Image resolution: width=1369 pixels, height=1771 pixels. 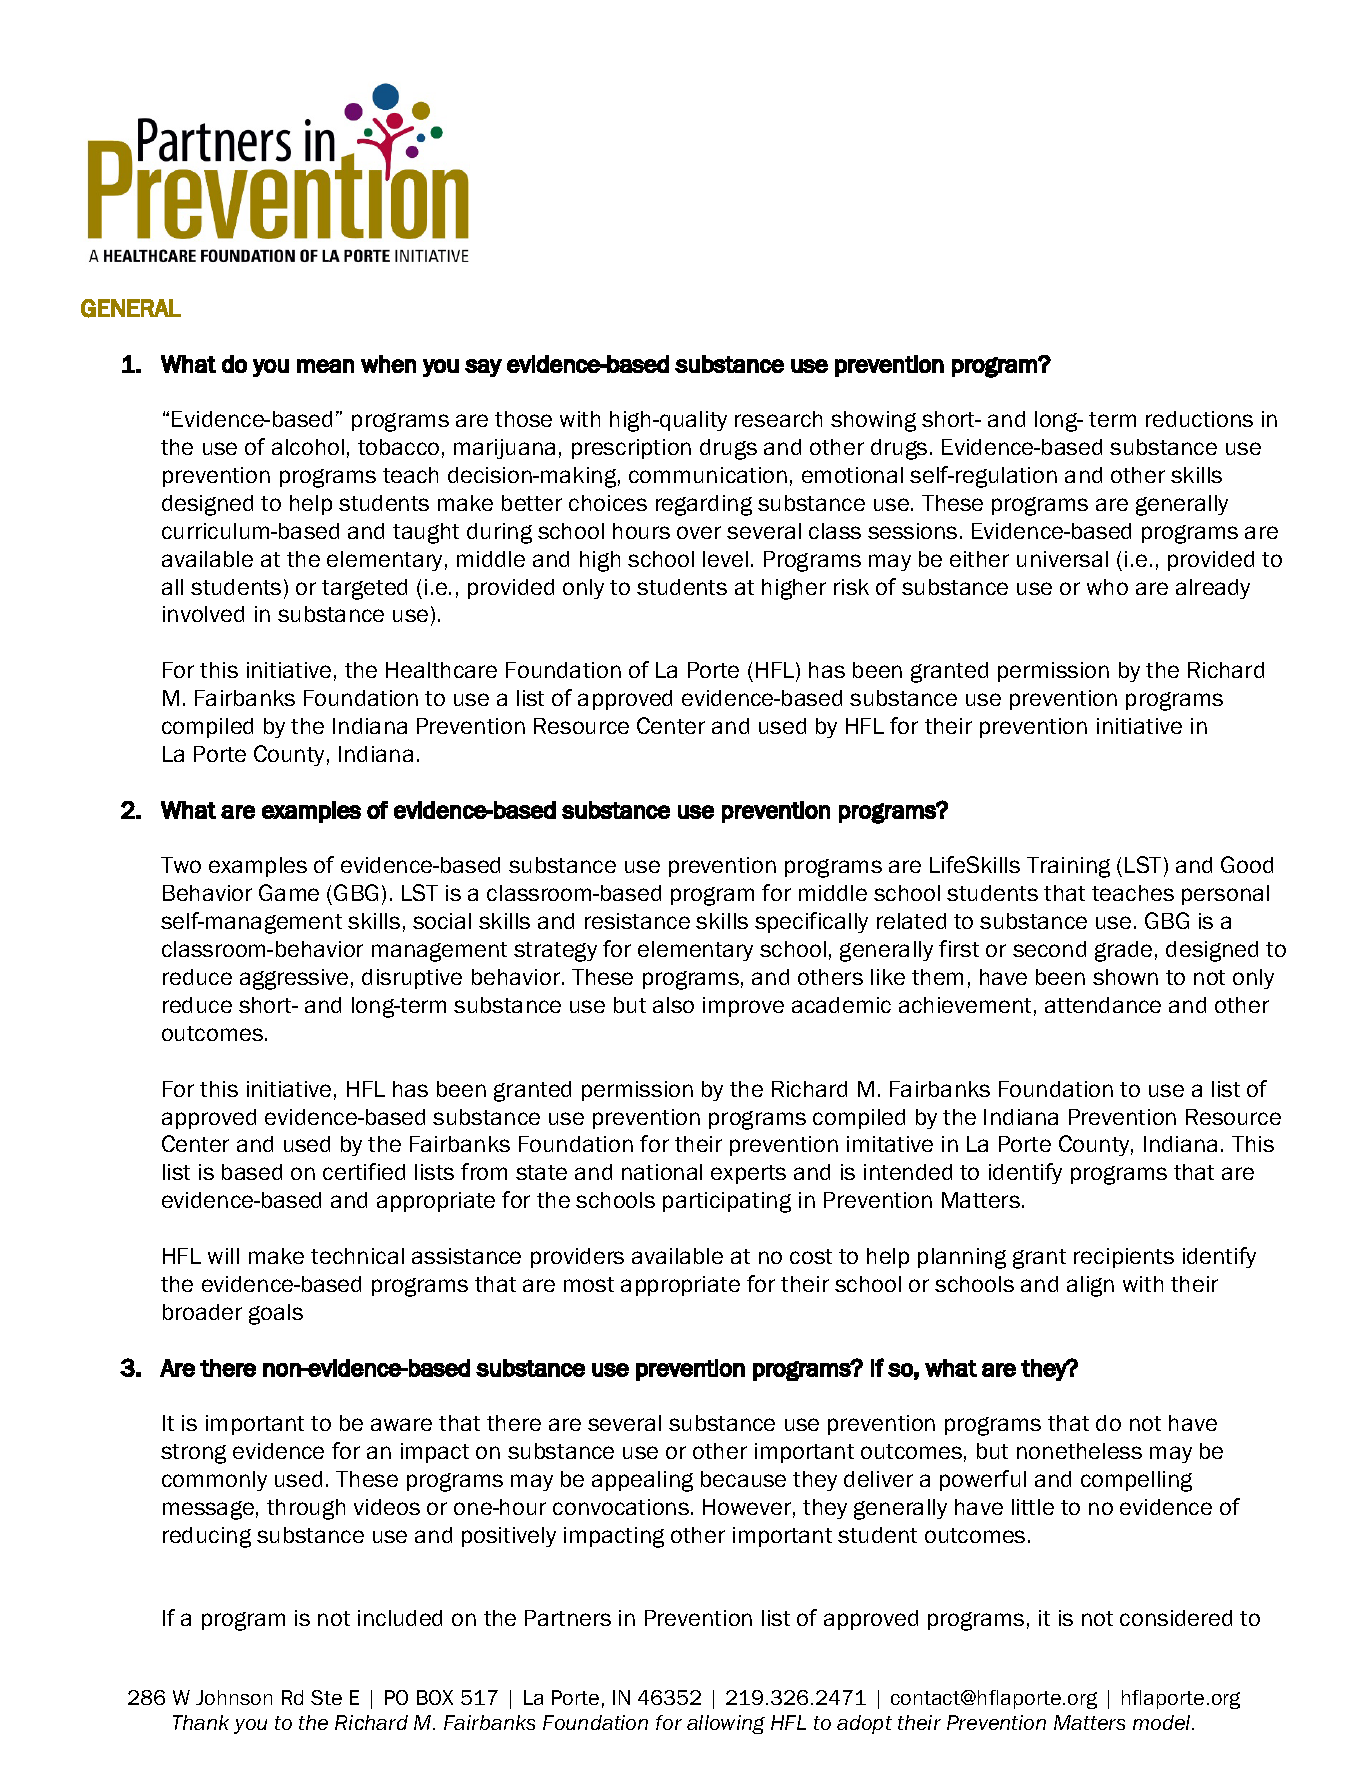 I want to click on reductions, so click(x=1199, y=419).
